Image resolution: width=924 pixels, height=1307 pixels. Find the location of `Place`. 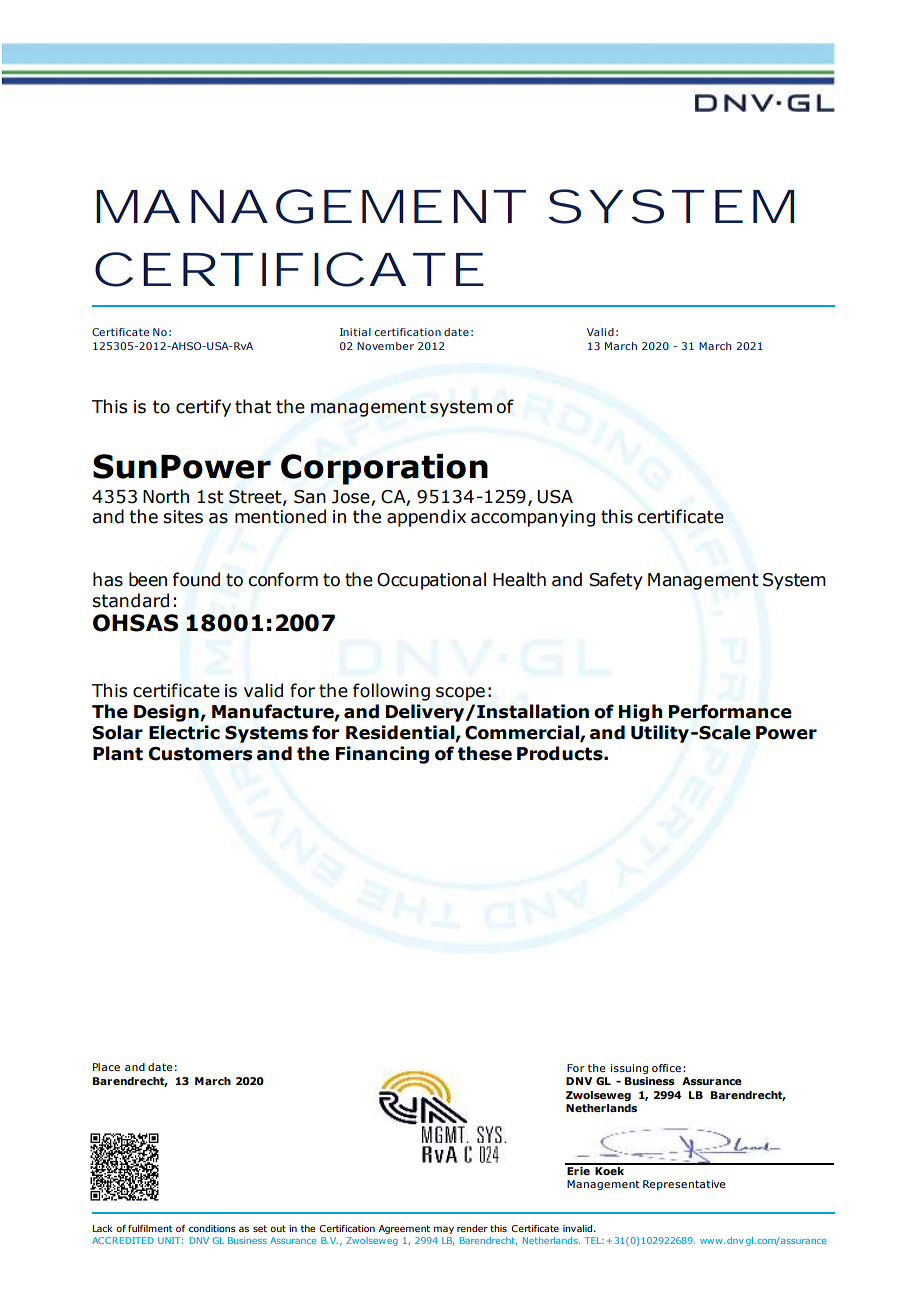

Place is located at coordinates (106, 1067).
